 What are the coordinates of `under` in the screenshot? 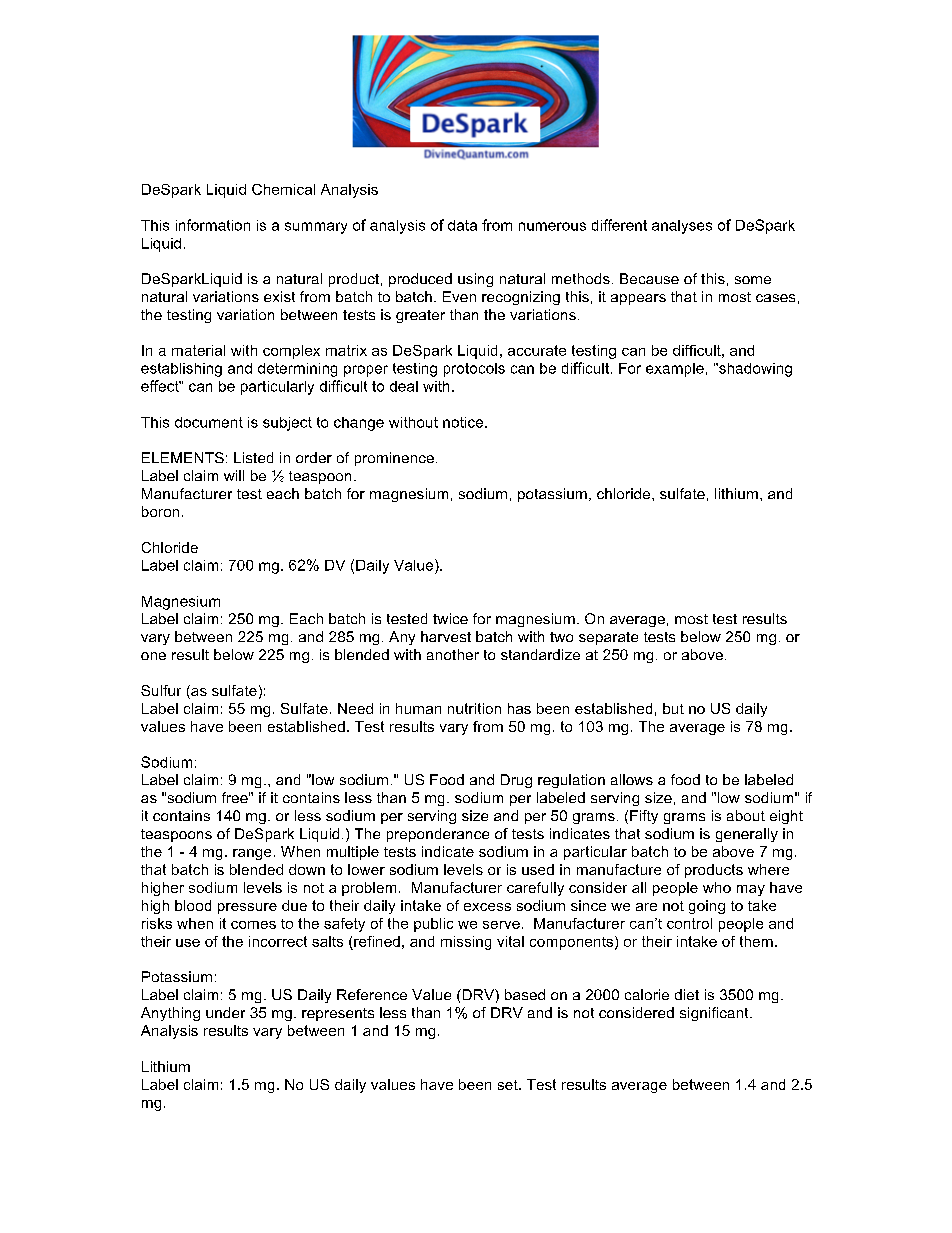 It's located at (225, 1012).
